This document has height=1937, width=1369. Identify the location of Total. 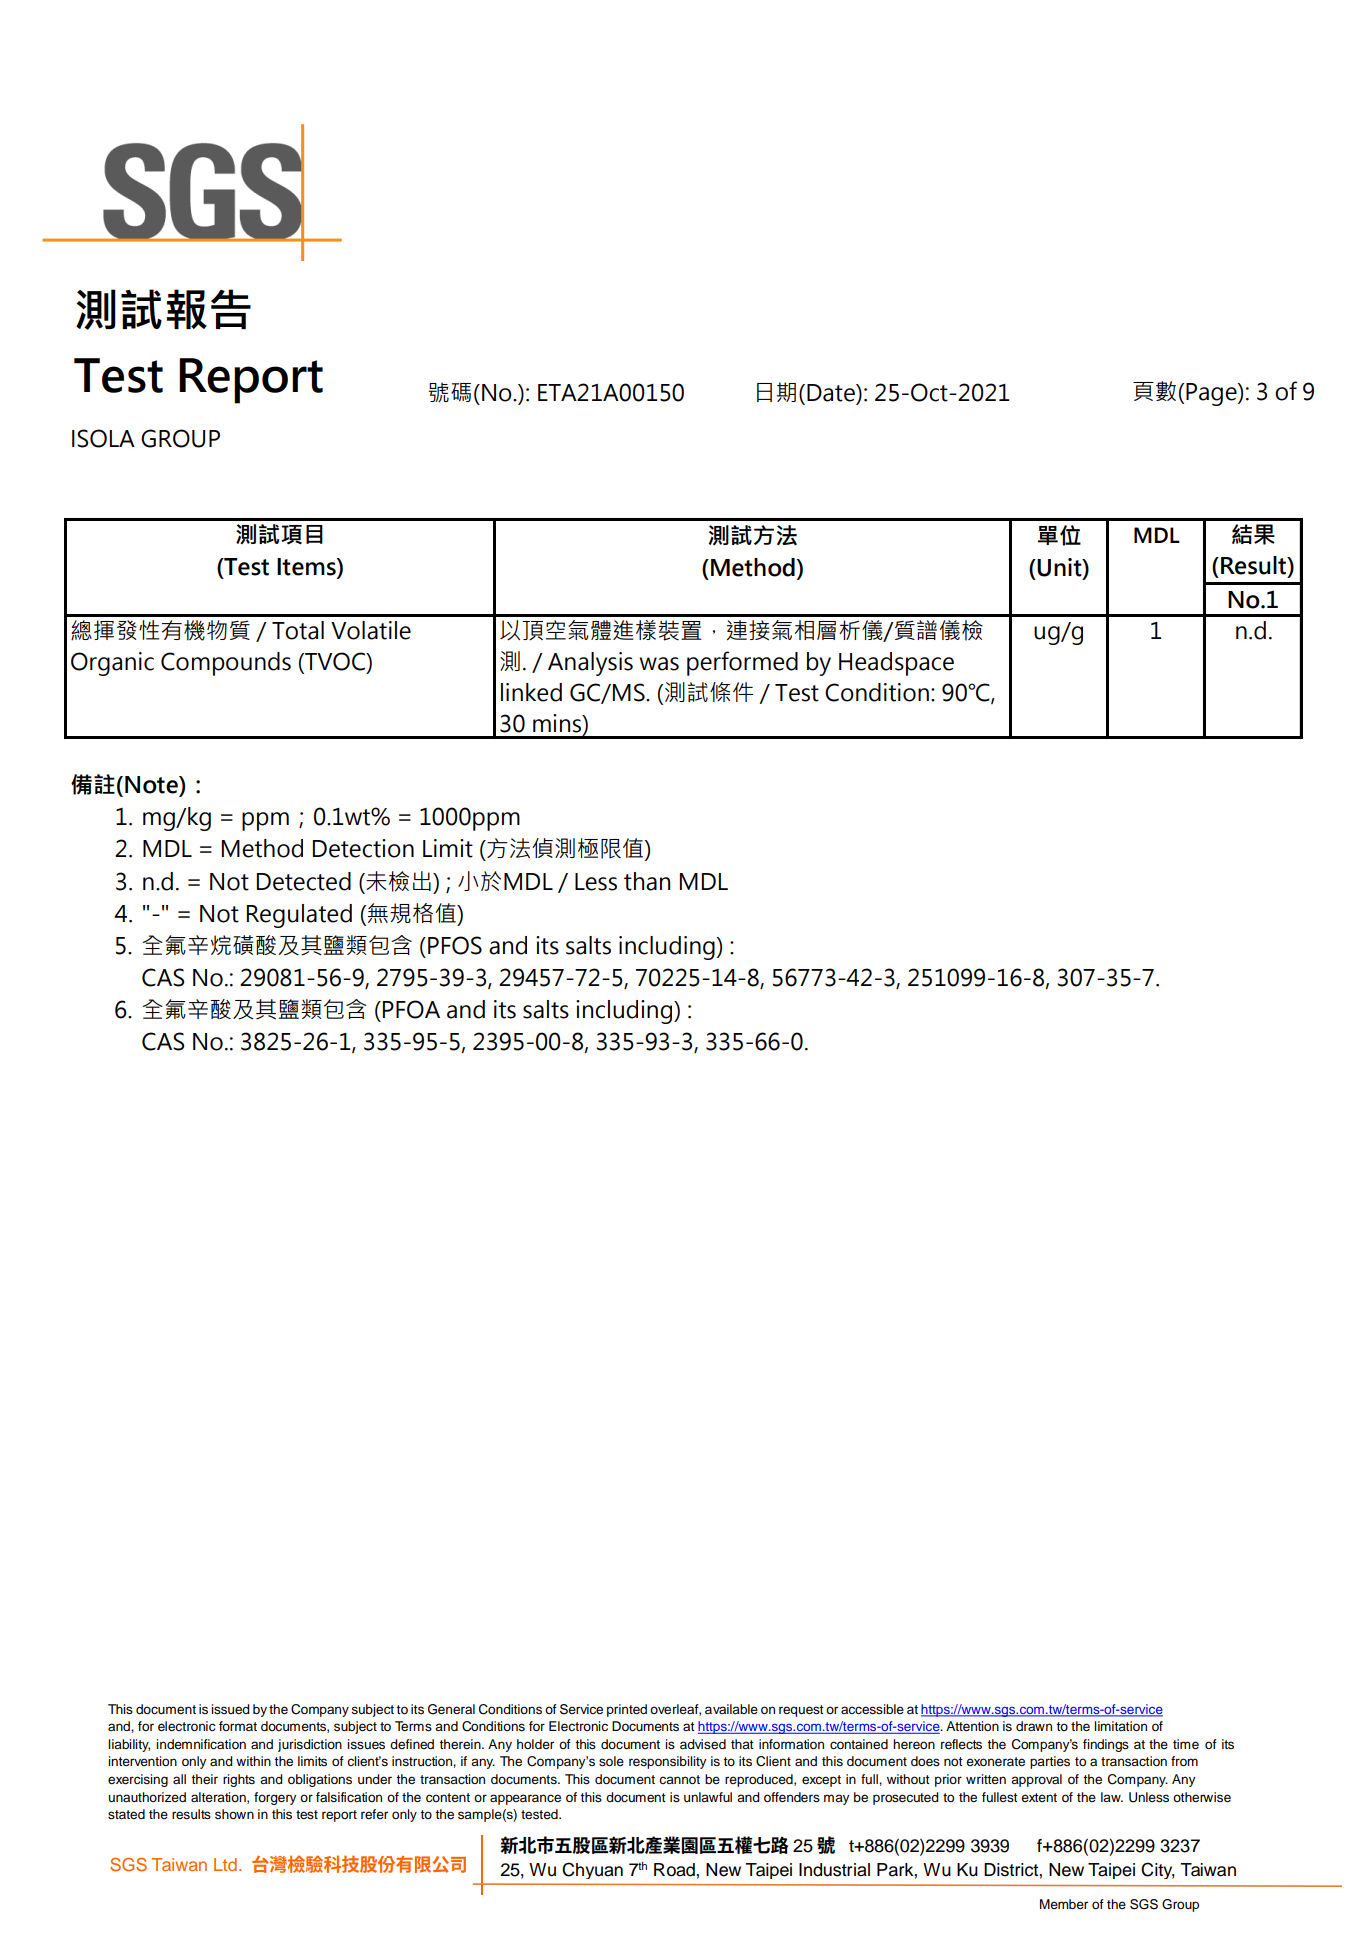
(298, 630).
